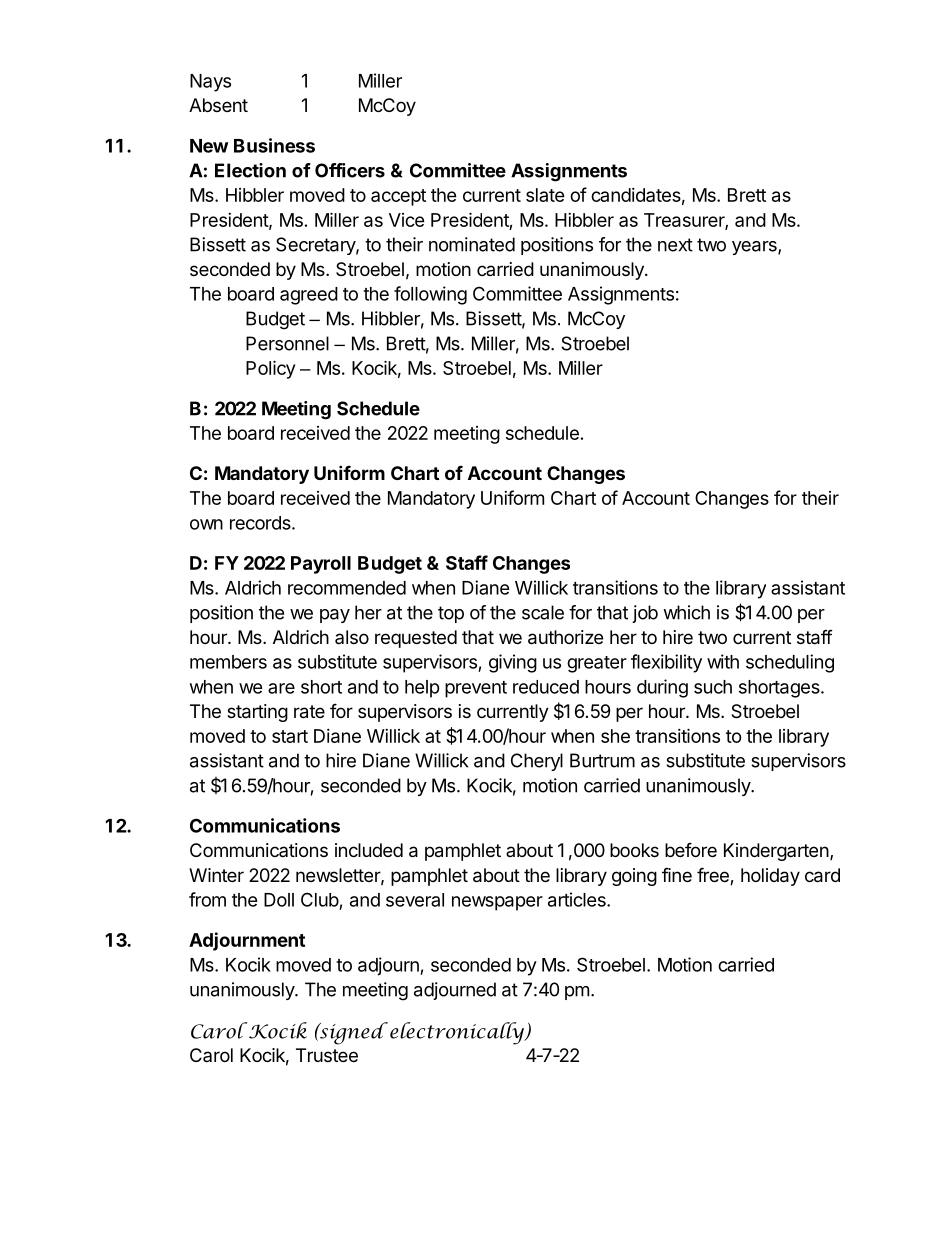 This screenshot has height=1233, width=952. Describe the element at coordinates (675, 245) in the screenshot. I see `next` at that location.
